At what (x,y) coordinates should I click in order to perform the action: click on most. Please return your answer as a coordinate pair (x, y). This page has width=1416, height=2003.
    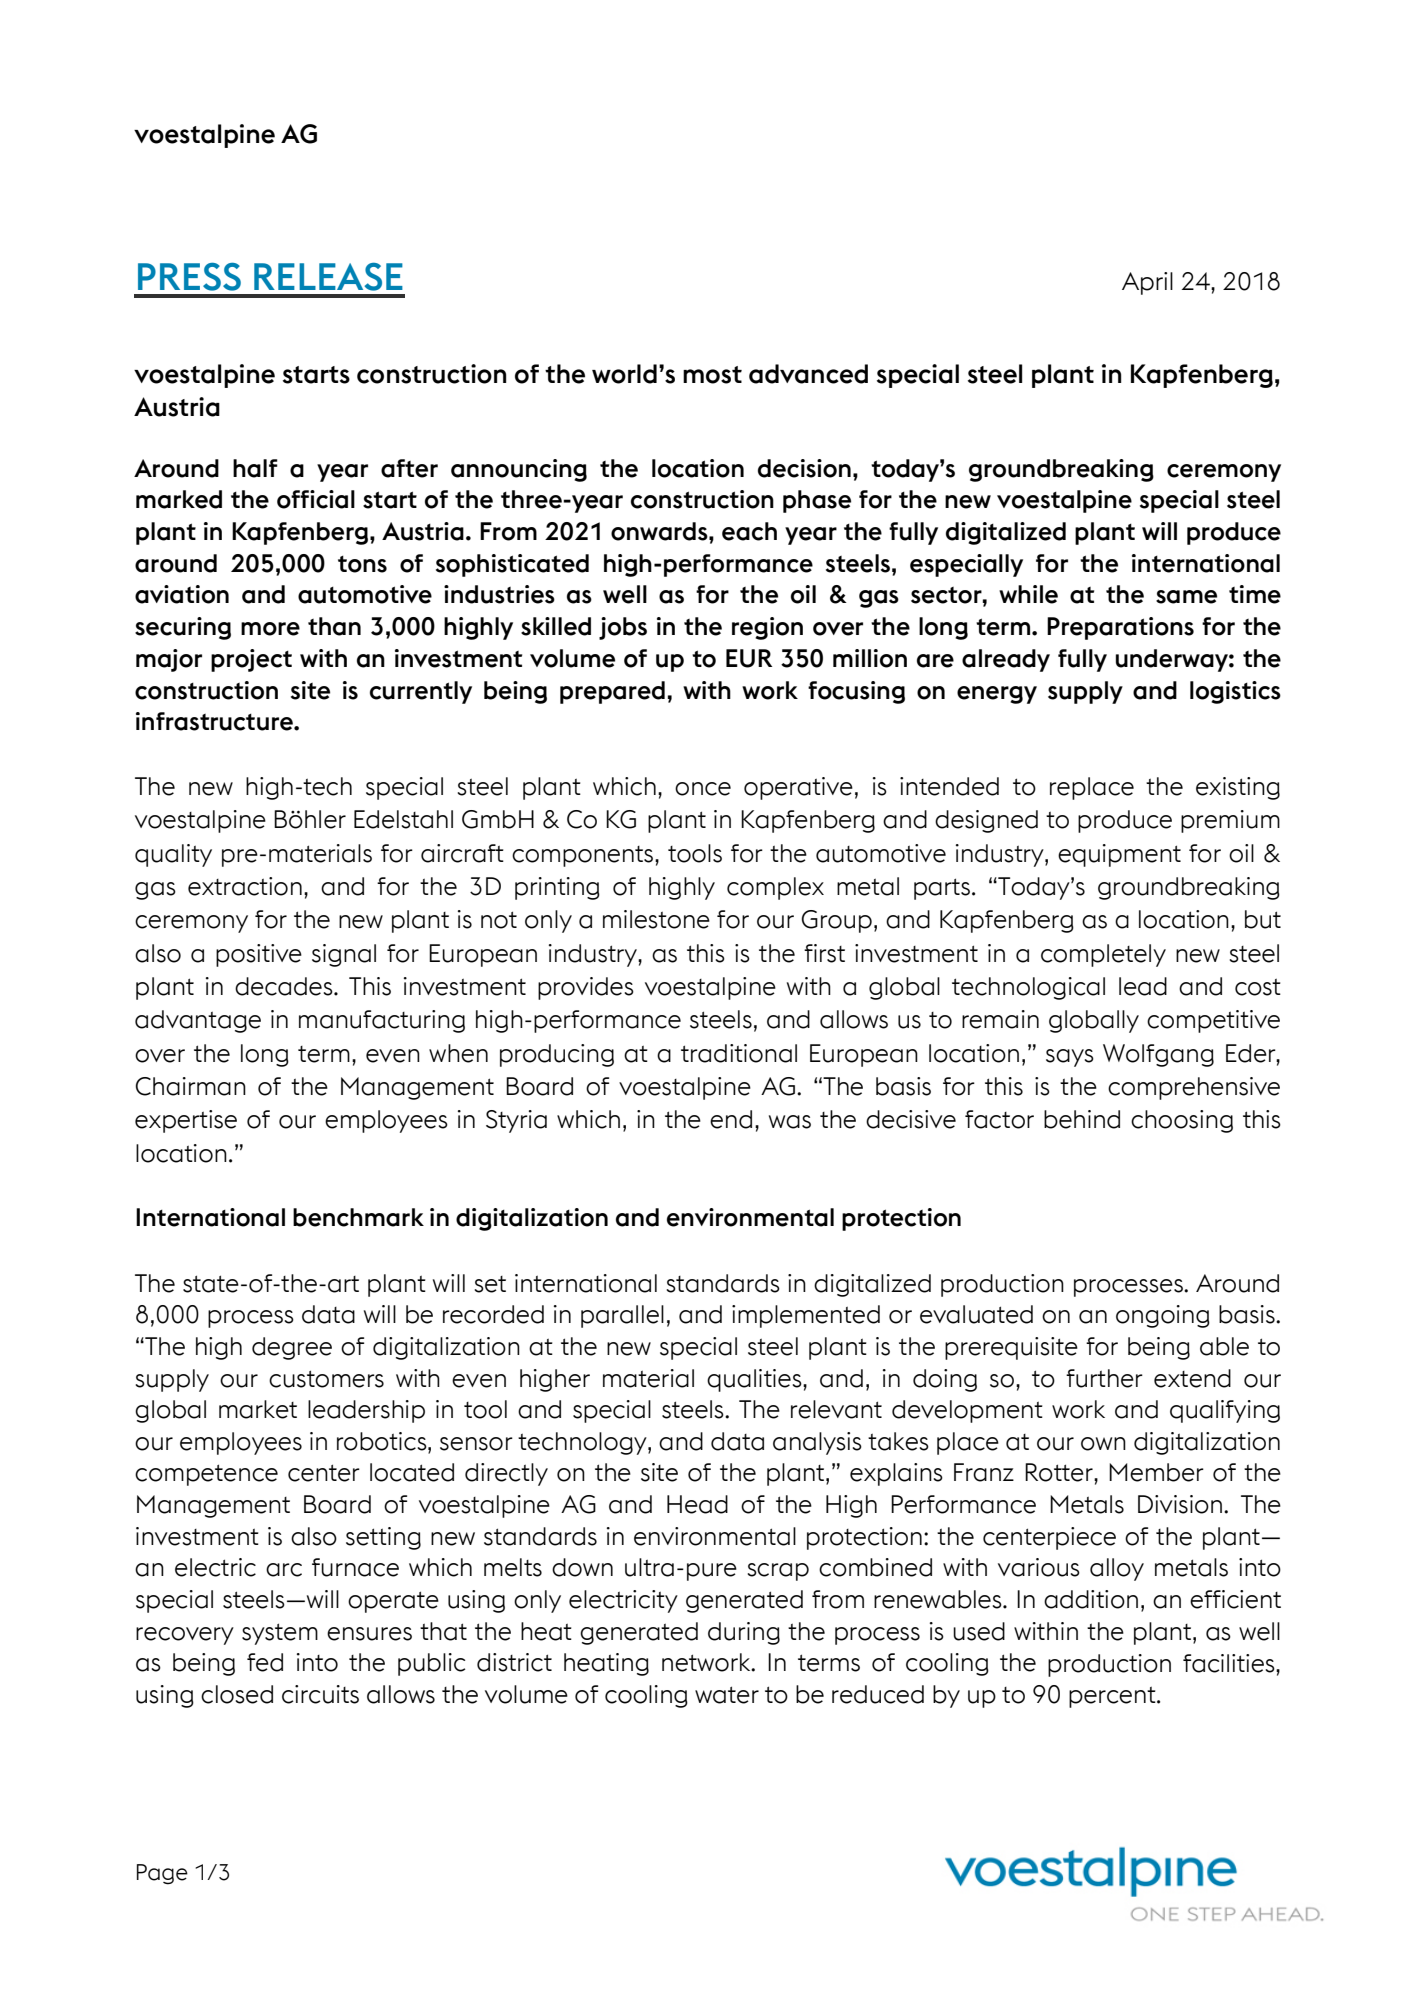
    Looking at the image, I should click on (712, 375).
